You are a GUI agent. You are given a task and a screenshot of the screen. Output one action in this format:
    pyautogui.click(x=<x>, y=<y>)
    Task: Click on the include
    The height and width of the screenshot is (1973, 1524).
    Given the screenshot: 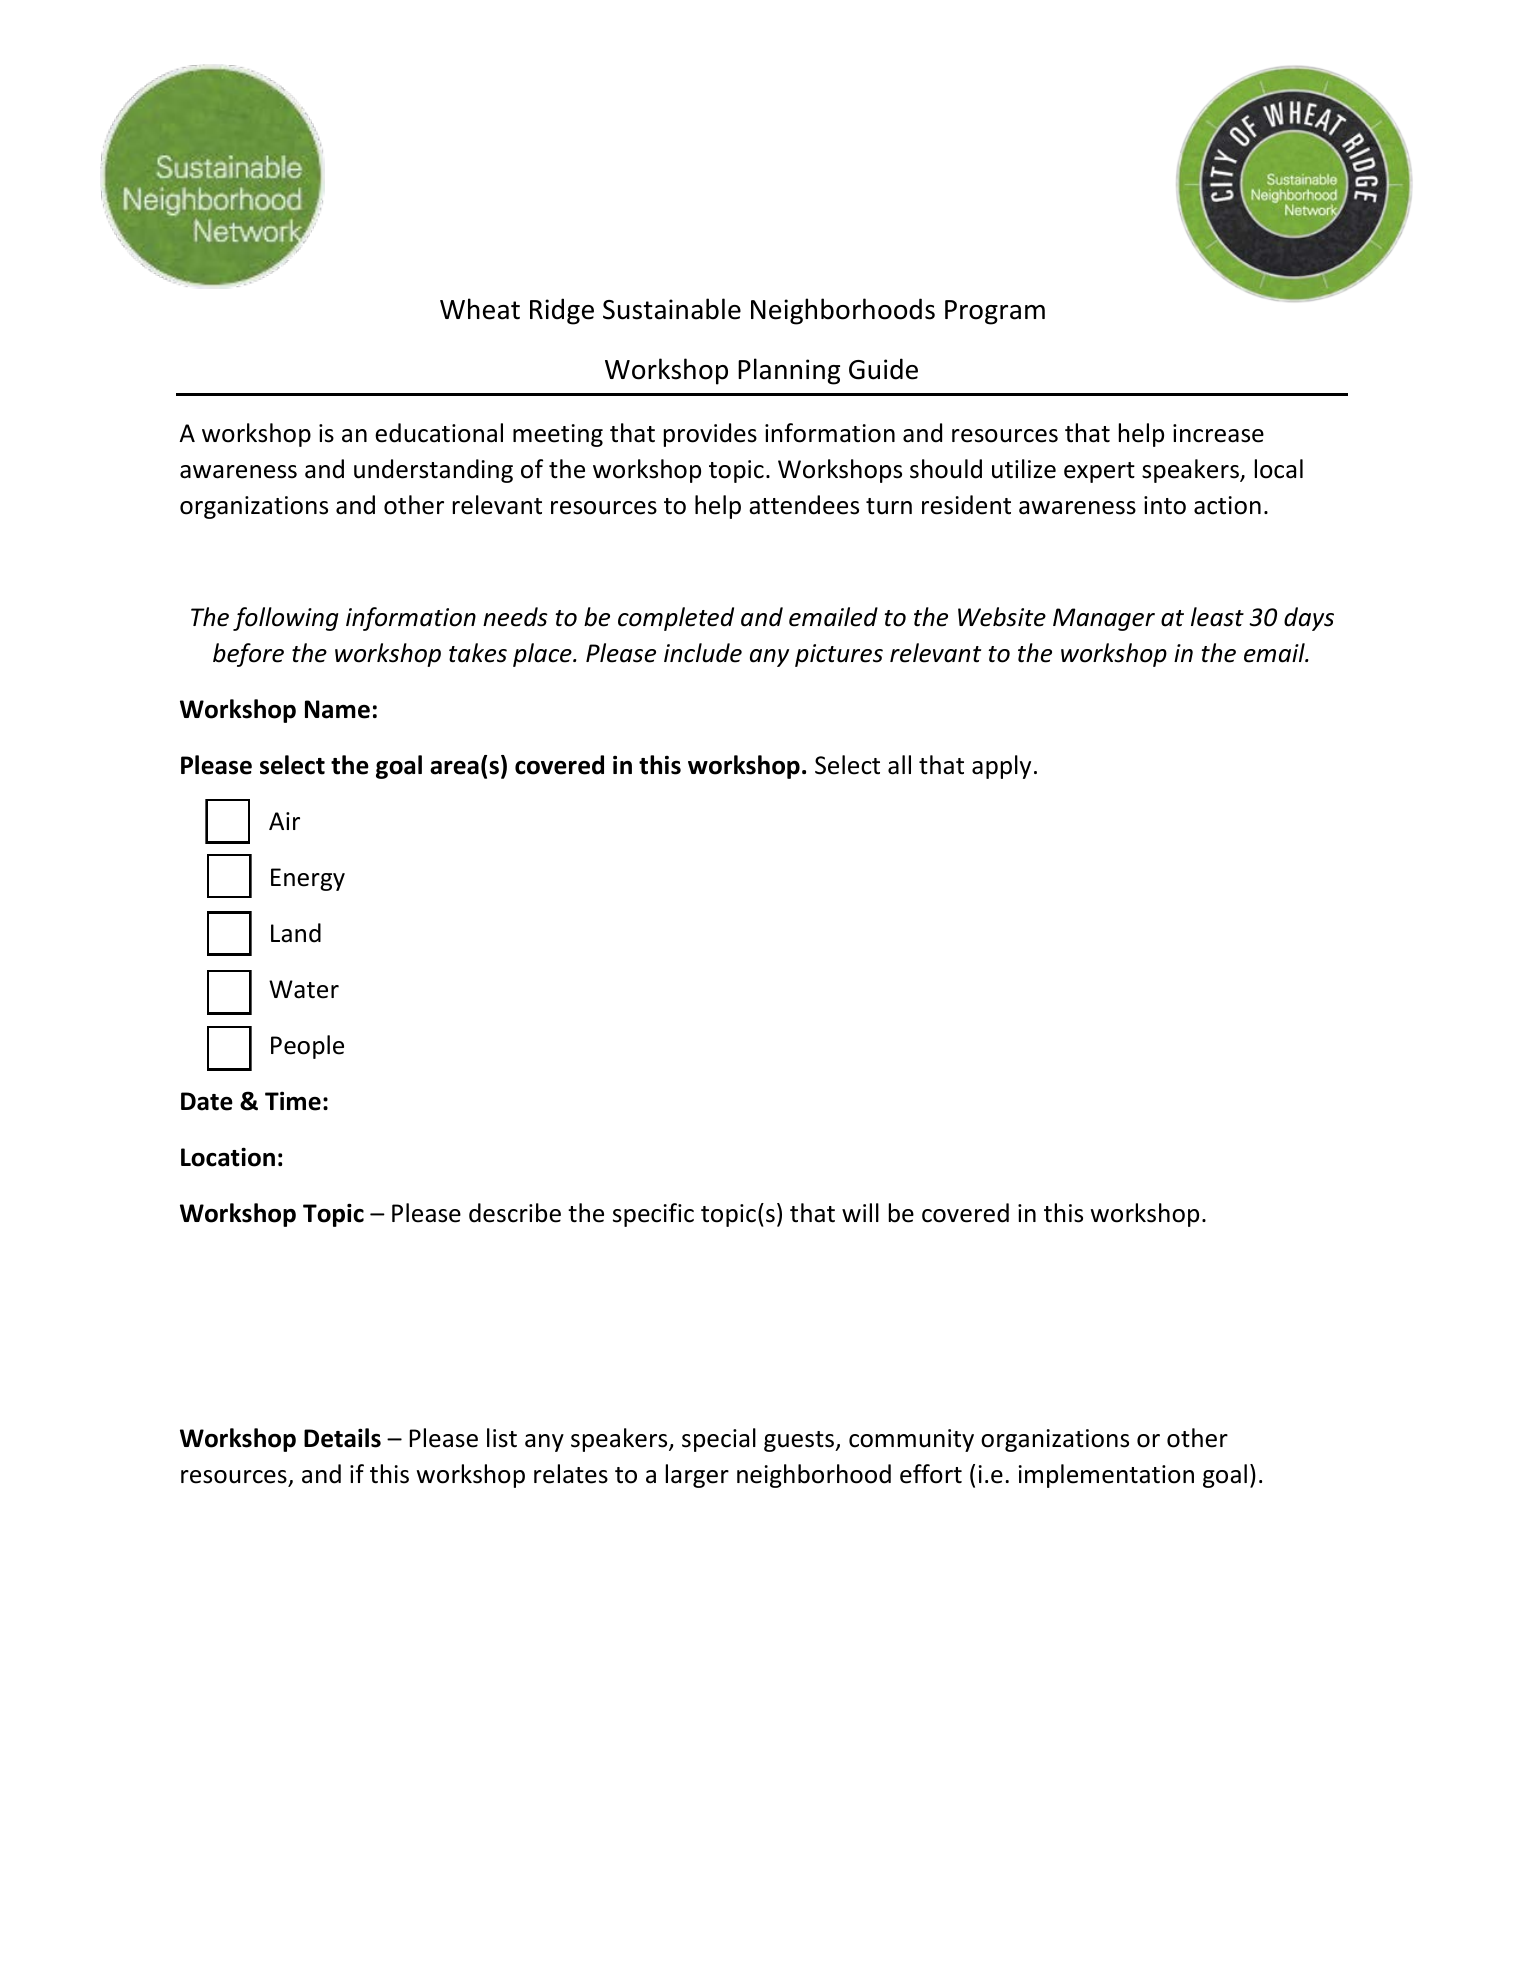 What is the action you would take?
    pyautogui.click(x=703, y=653)
